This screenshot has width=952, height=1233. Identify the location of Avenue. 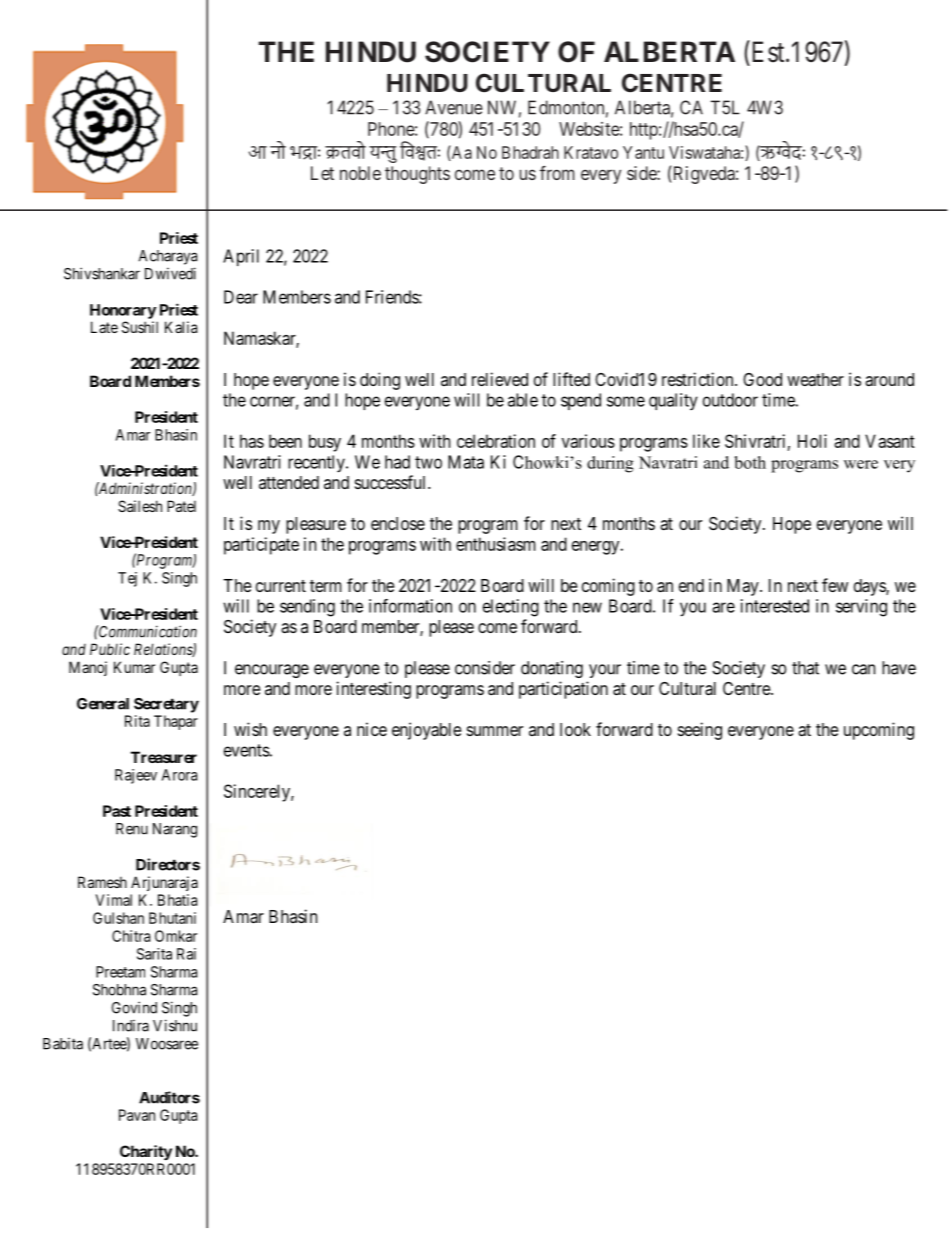
(454, 107).
